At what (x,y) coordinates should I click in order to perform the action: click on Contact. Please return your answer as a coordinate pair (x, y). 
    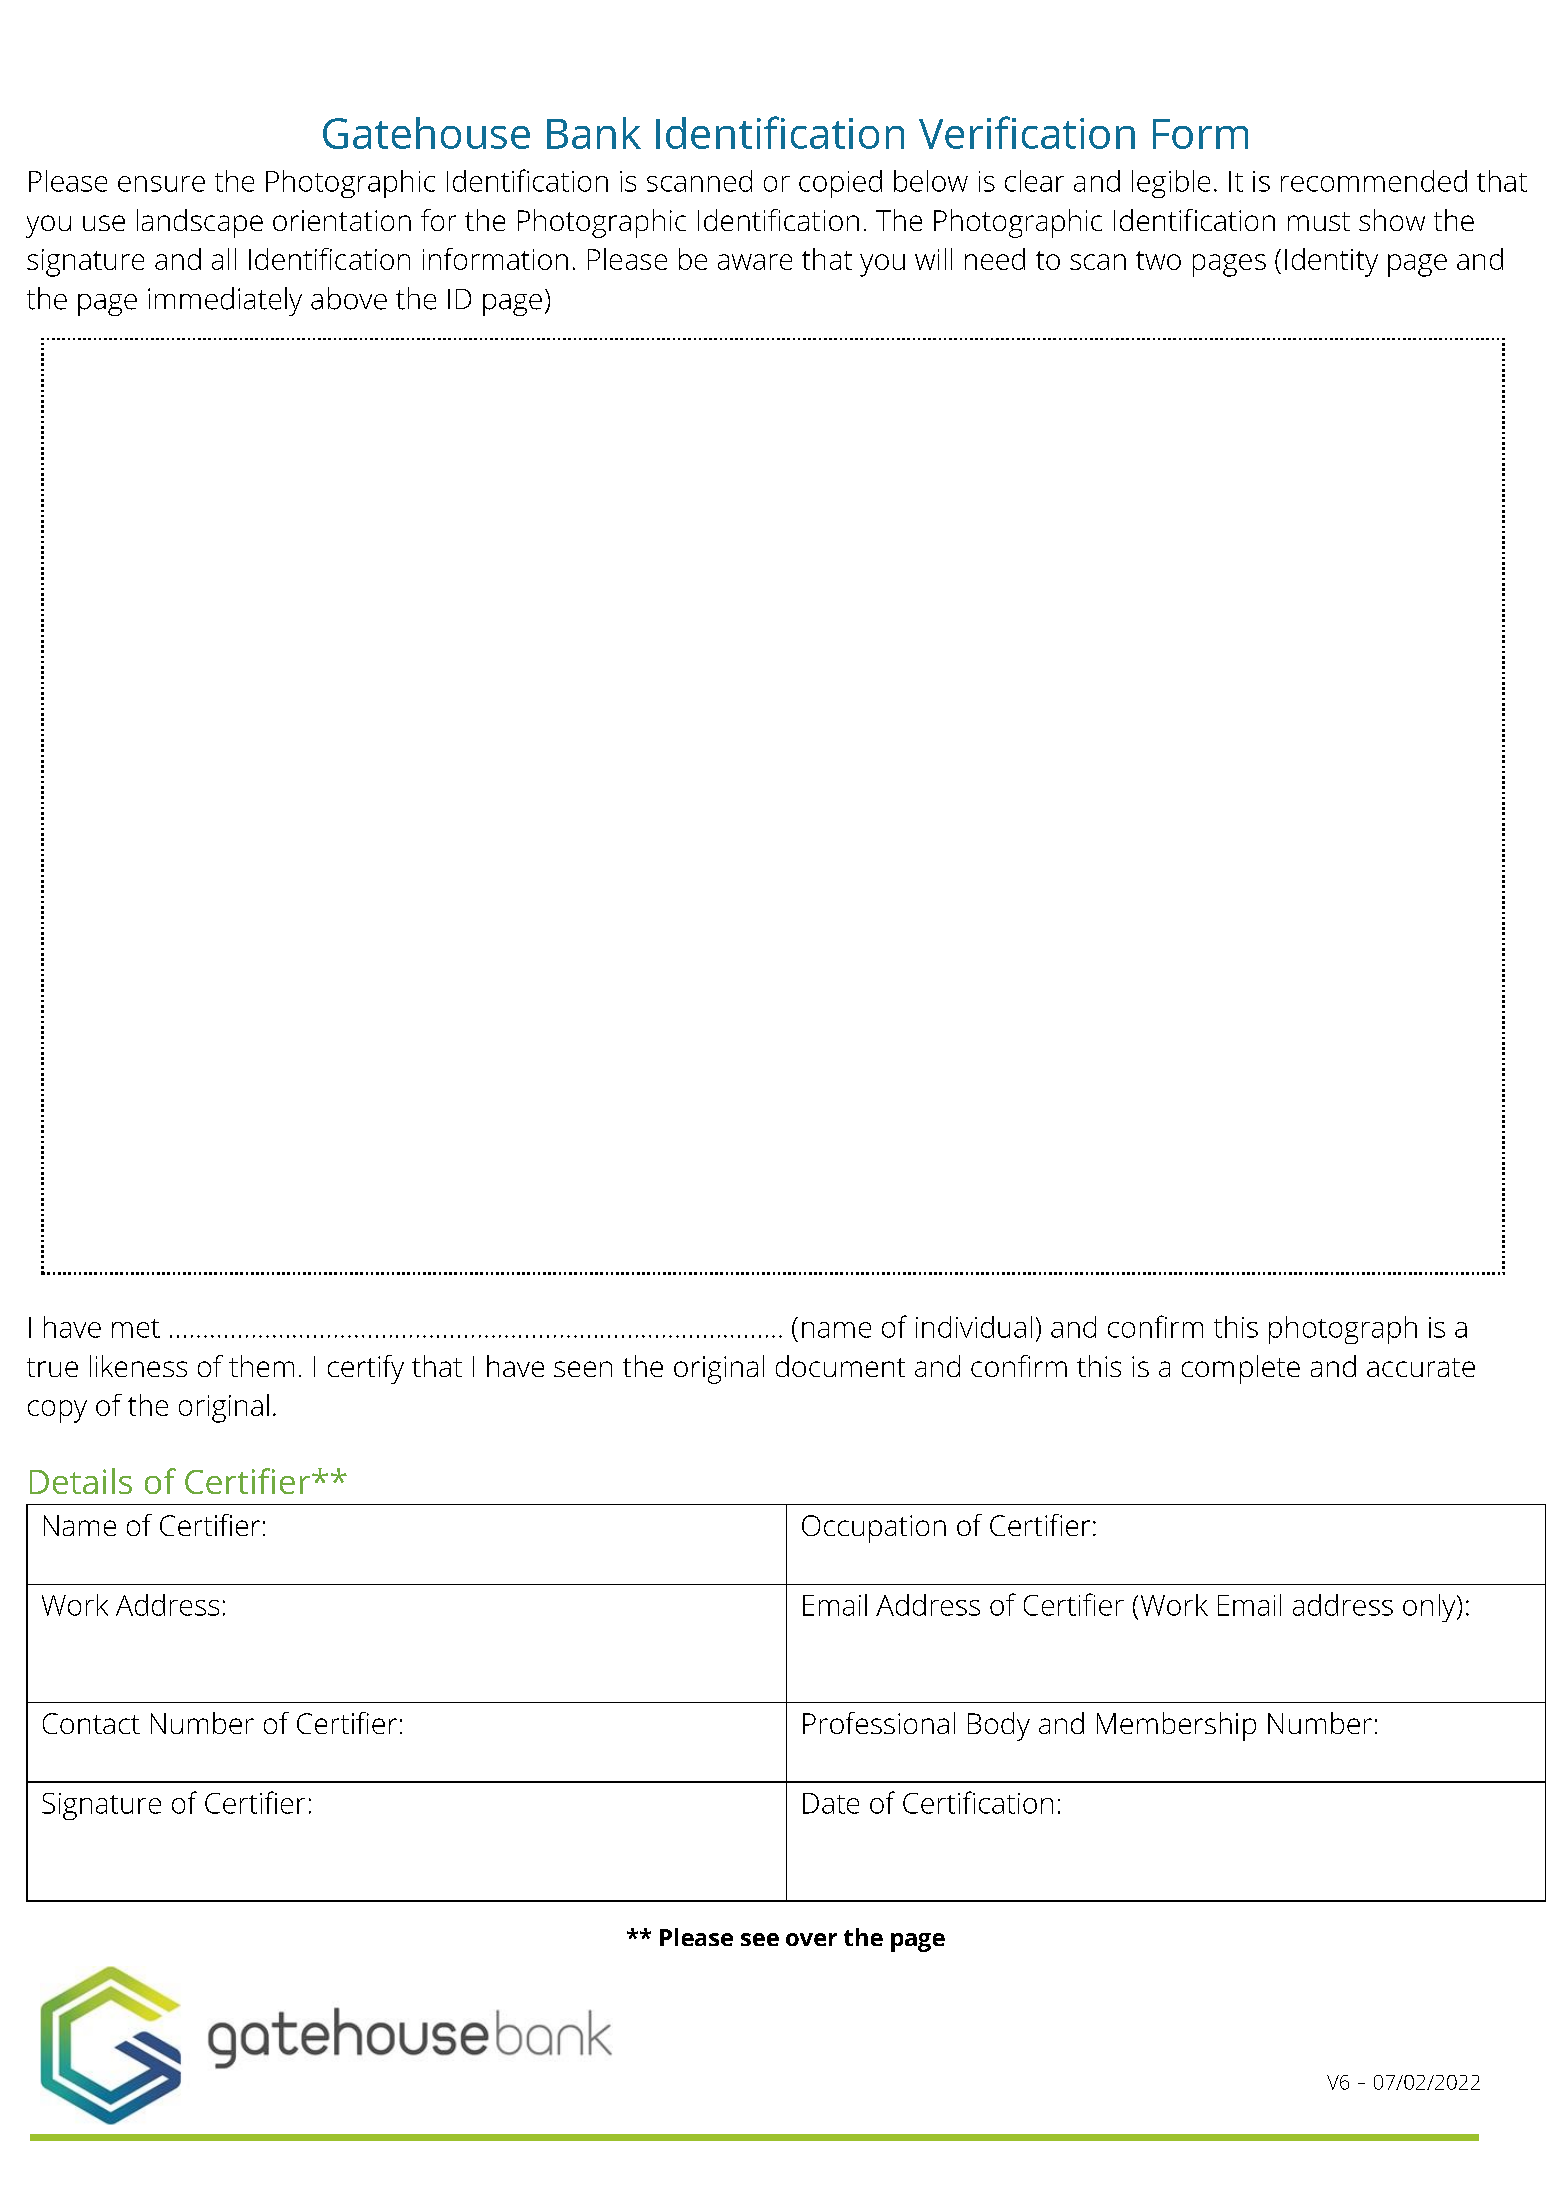
    Looking at the image, I should click on (91, 1723).
